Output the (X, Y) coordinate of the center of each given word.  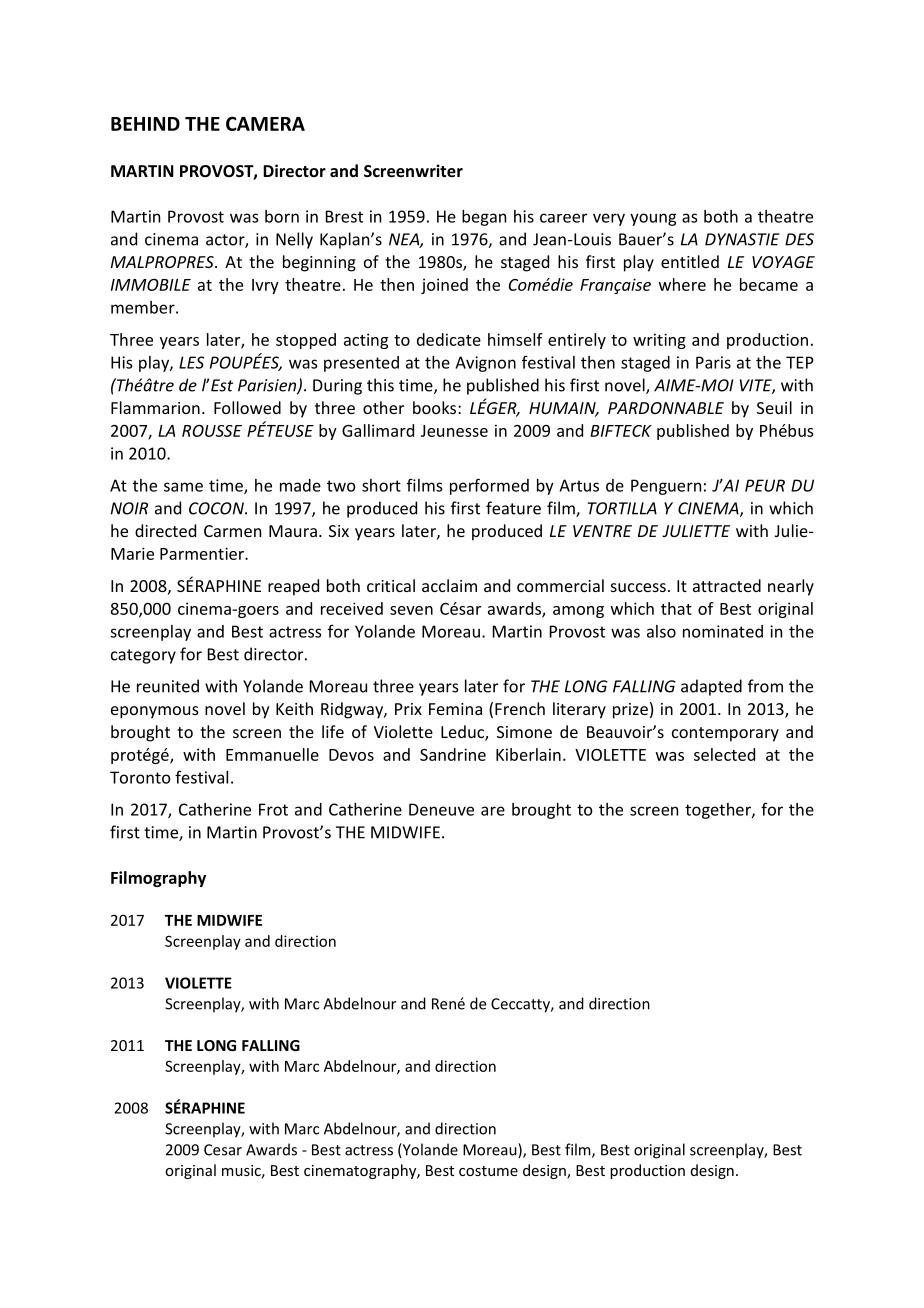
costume (488, 1171)
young (653, 219)
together (719, 811)
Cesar (223, 1150)
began (484, 218)
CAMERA (265, 123)
